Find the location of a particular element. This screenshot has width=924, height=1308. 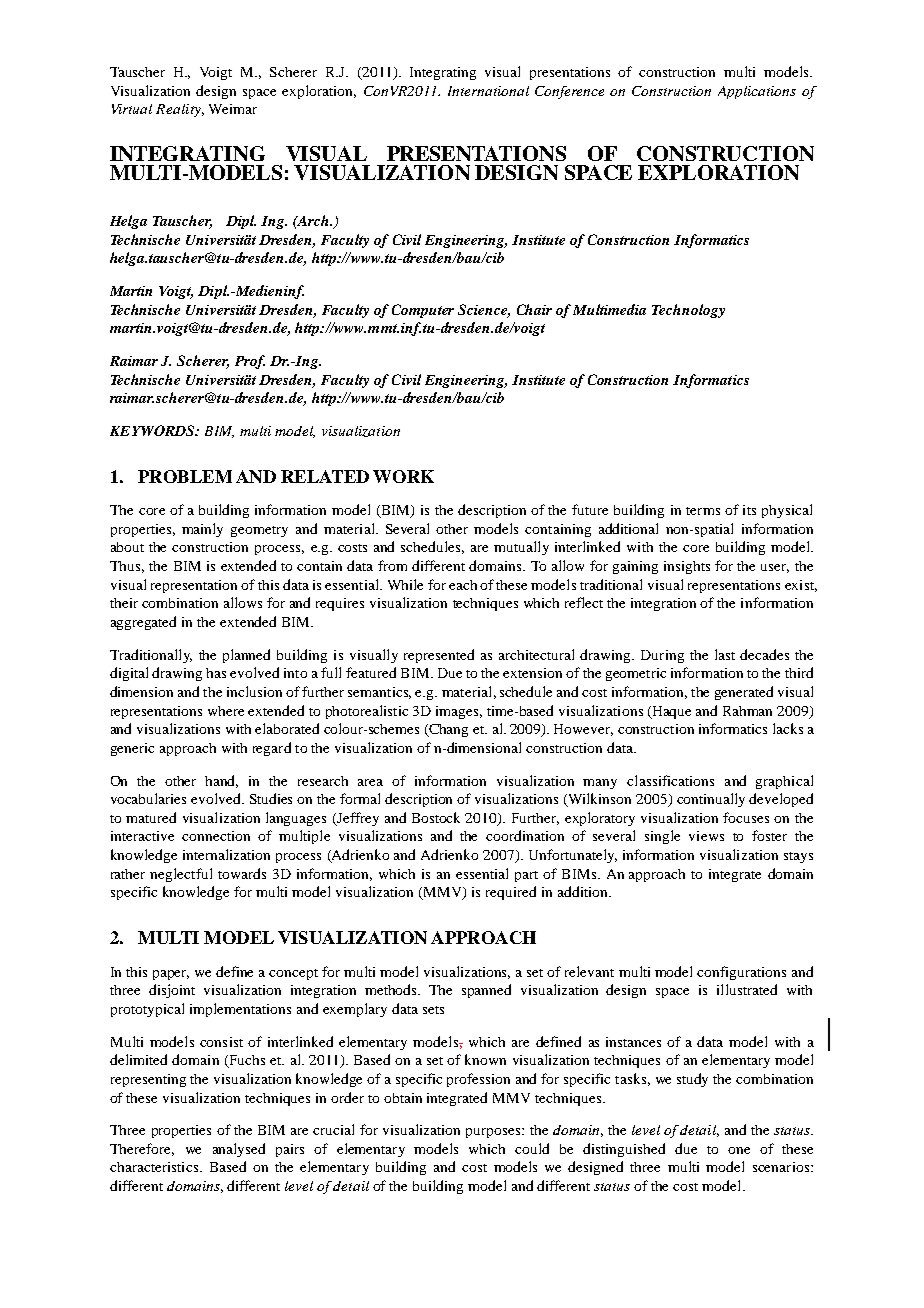

purposes is located at coordinates (494, 1133).
